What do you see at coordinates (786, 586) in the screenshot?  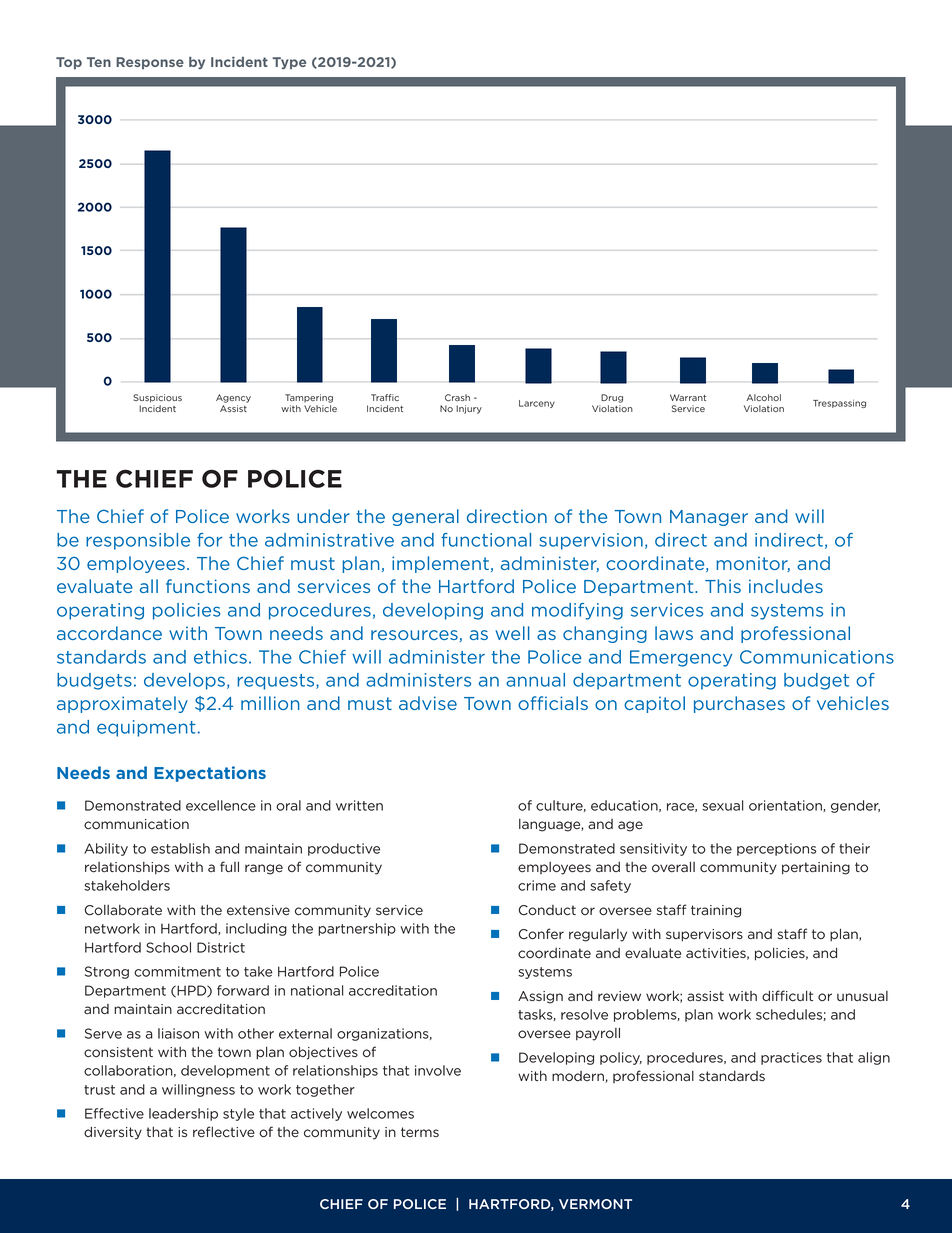 I see `includes` at bounding box center [786, 586].
